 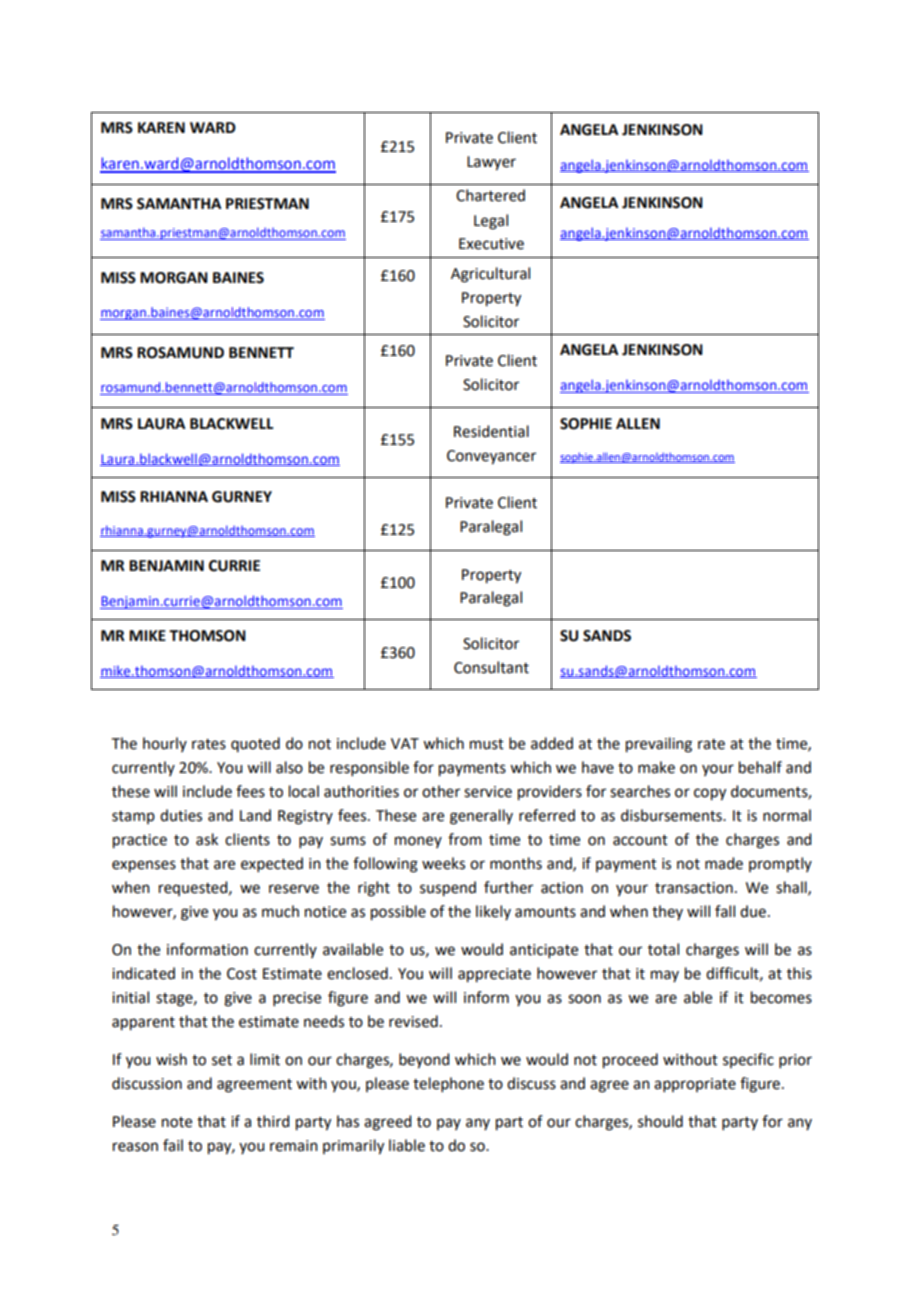 I want to click on Executive, so click(x=491, y=244).
